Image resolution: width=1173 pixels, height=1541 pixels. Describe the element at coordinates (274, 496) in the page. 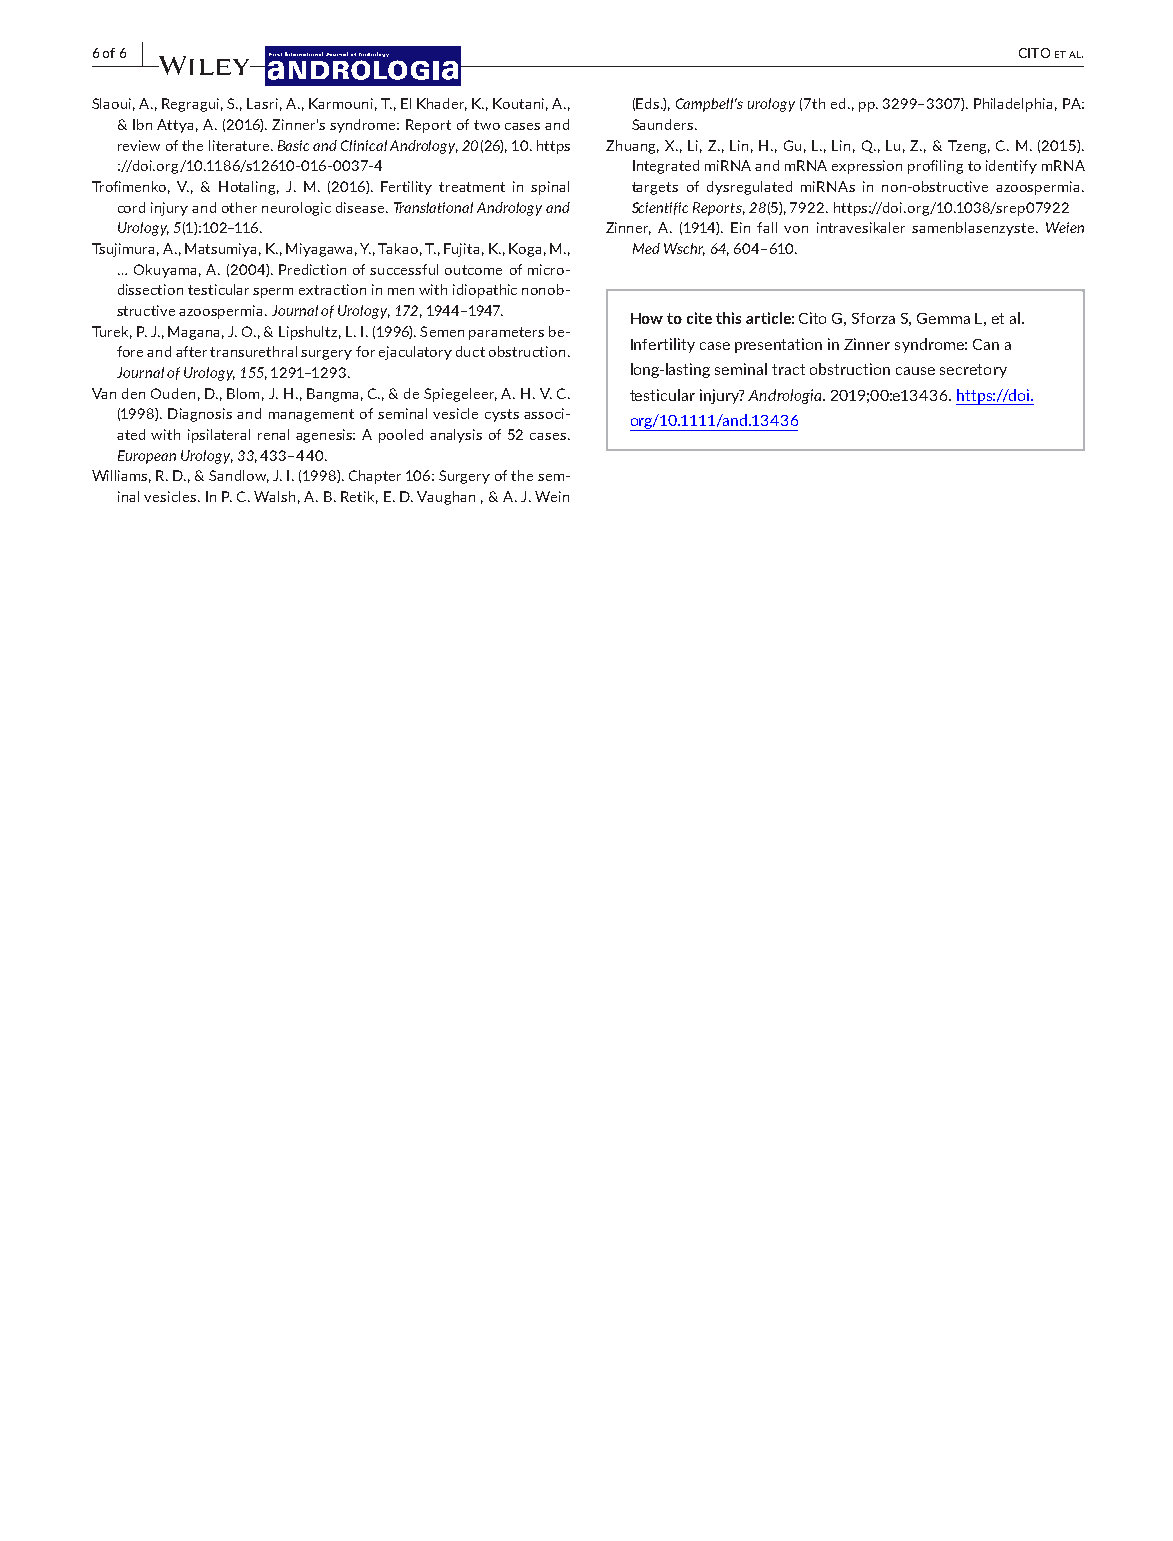

I see `Walsh` at that location.
